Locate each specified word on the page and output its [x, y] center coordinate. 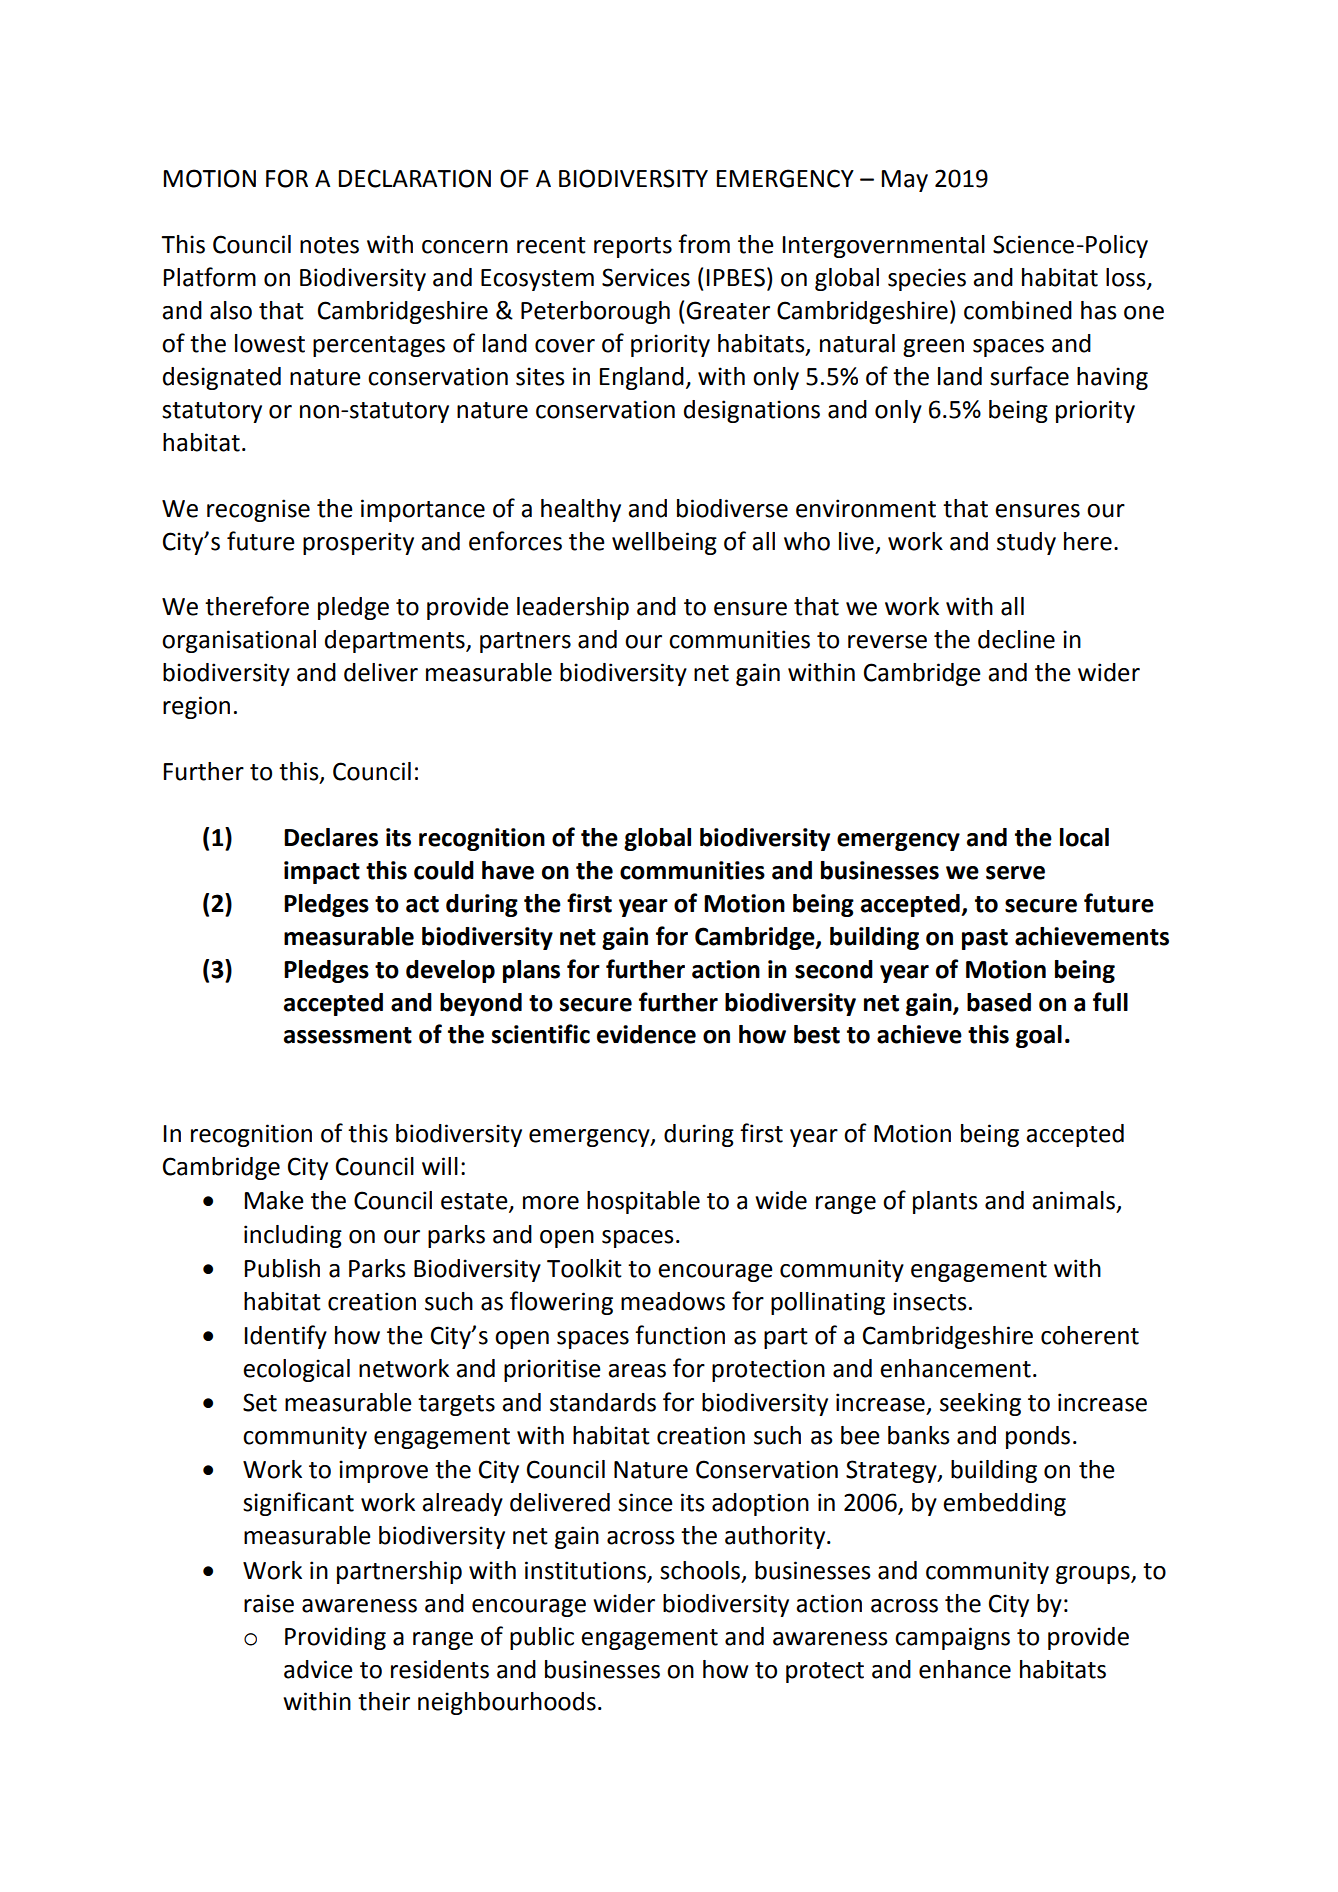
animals [1073, 1200]
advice [318, 1669]
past [985, 939]
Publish [282, 1268]
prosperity [358, 543]
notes [329, 245]
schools [700, 1570]
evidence [646, 1034]
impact [322, 872]
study [1026, 543]
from [704, 244]
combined [1018, 310]
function [680, 1335]
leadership [573, 608]
